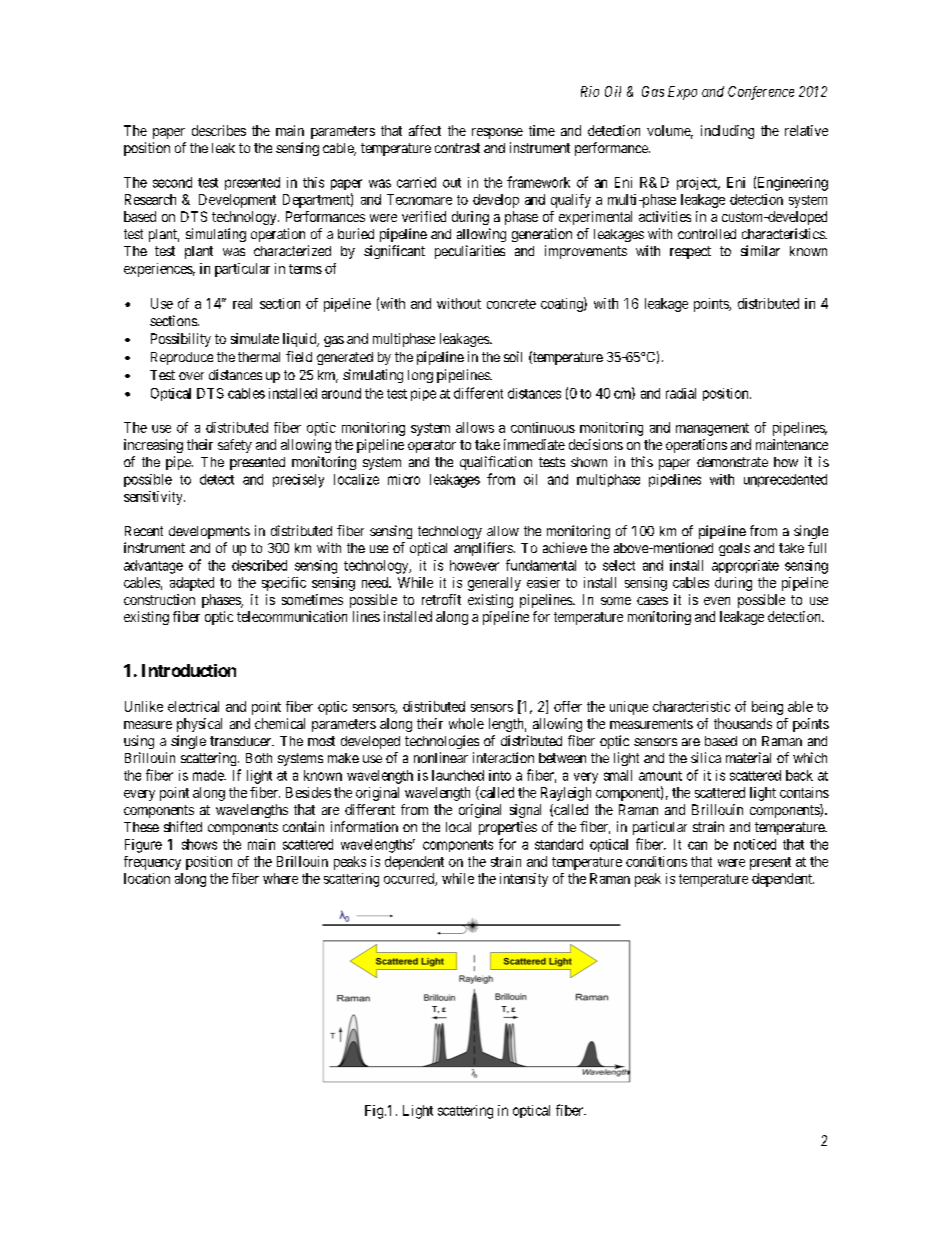 The height and width of the screenshot is (1233, 952). Describe the element at coordinates (219, 130) in the screenshot. I see `describes` at that location.
